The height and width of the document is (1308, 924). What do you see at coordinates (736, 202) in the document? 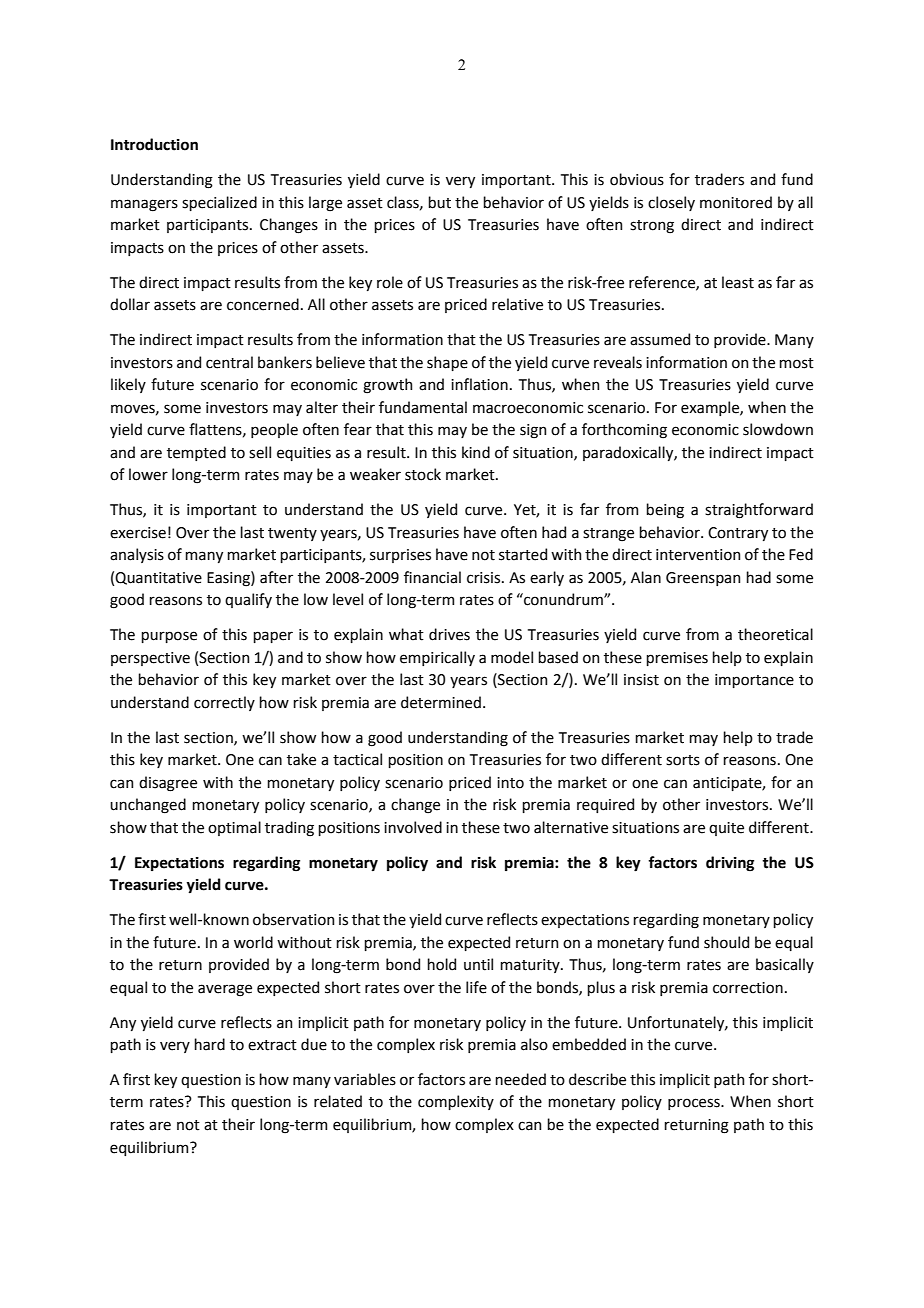
I see `monitored` at bounding box center [736, 202].
